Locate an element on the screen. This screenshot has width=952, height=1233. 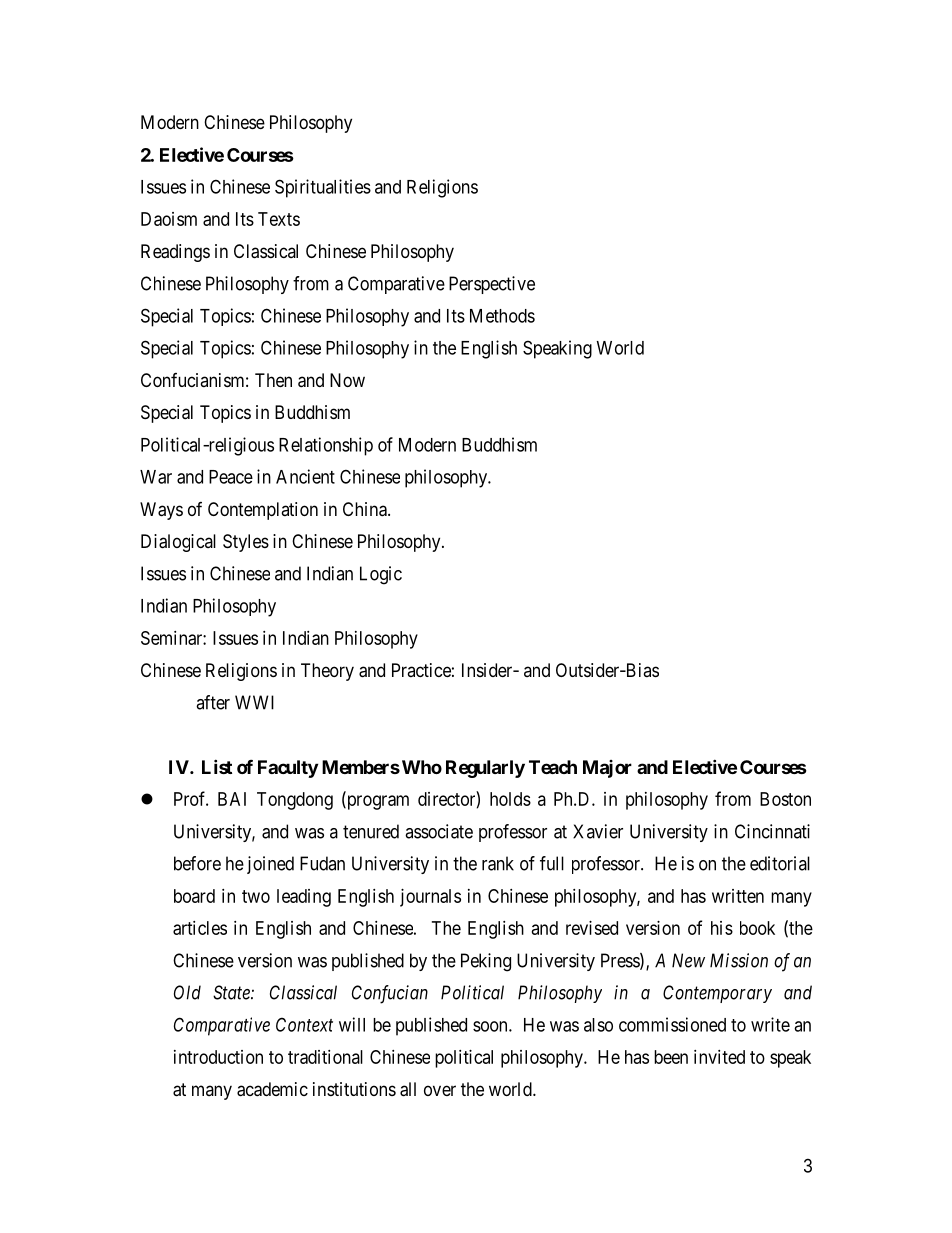
before is located at coordinates (197, 863).
